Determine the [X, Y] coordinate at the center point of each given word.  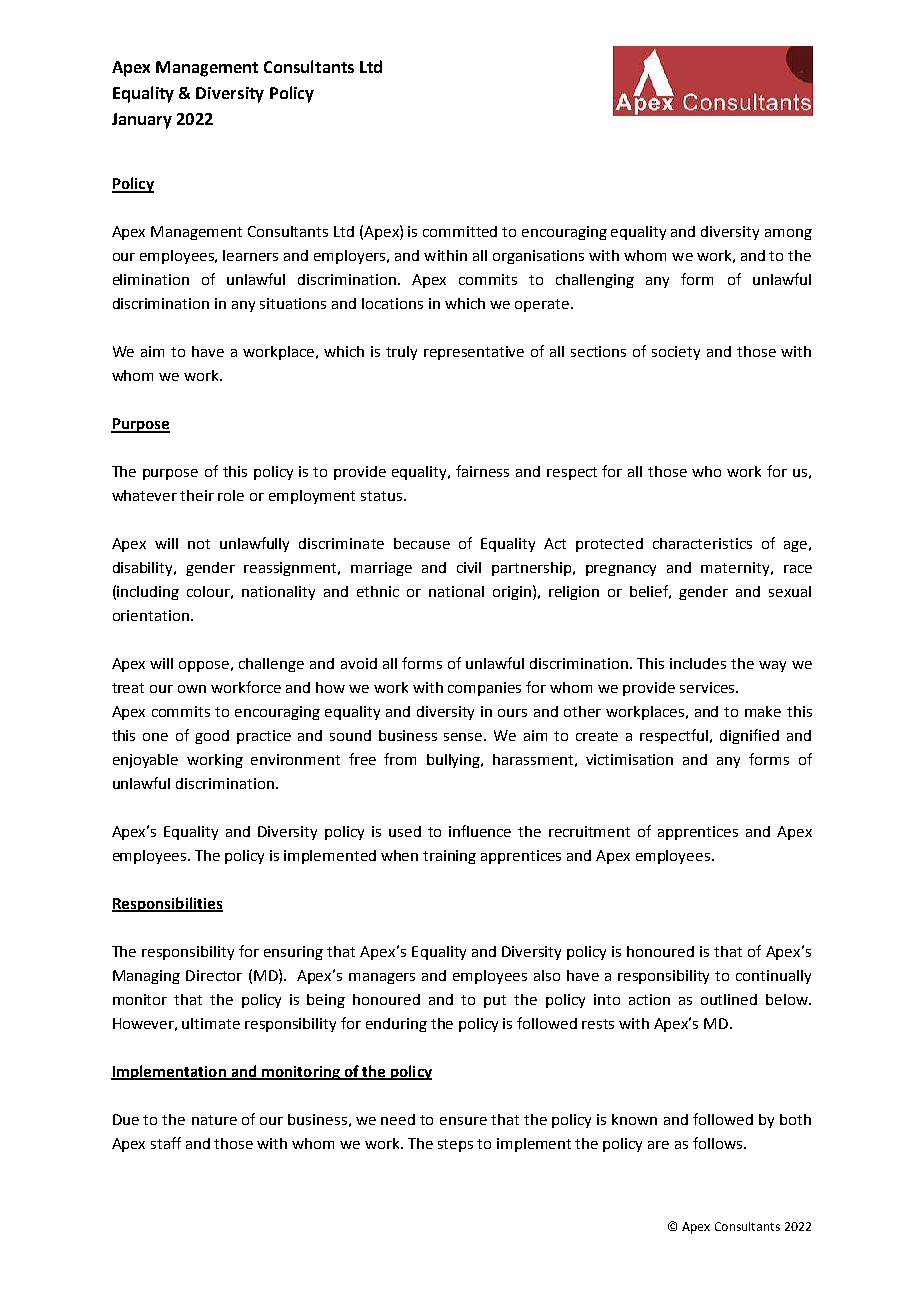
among [788, 234]
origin [513, 592]
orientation [151, 615]
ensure [463, 1121]
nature [214, 1120]
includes [698, 663]
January [142, 121]
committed [460, 231]
